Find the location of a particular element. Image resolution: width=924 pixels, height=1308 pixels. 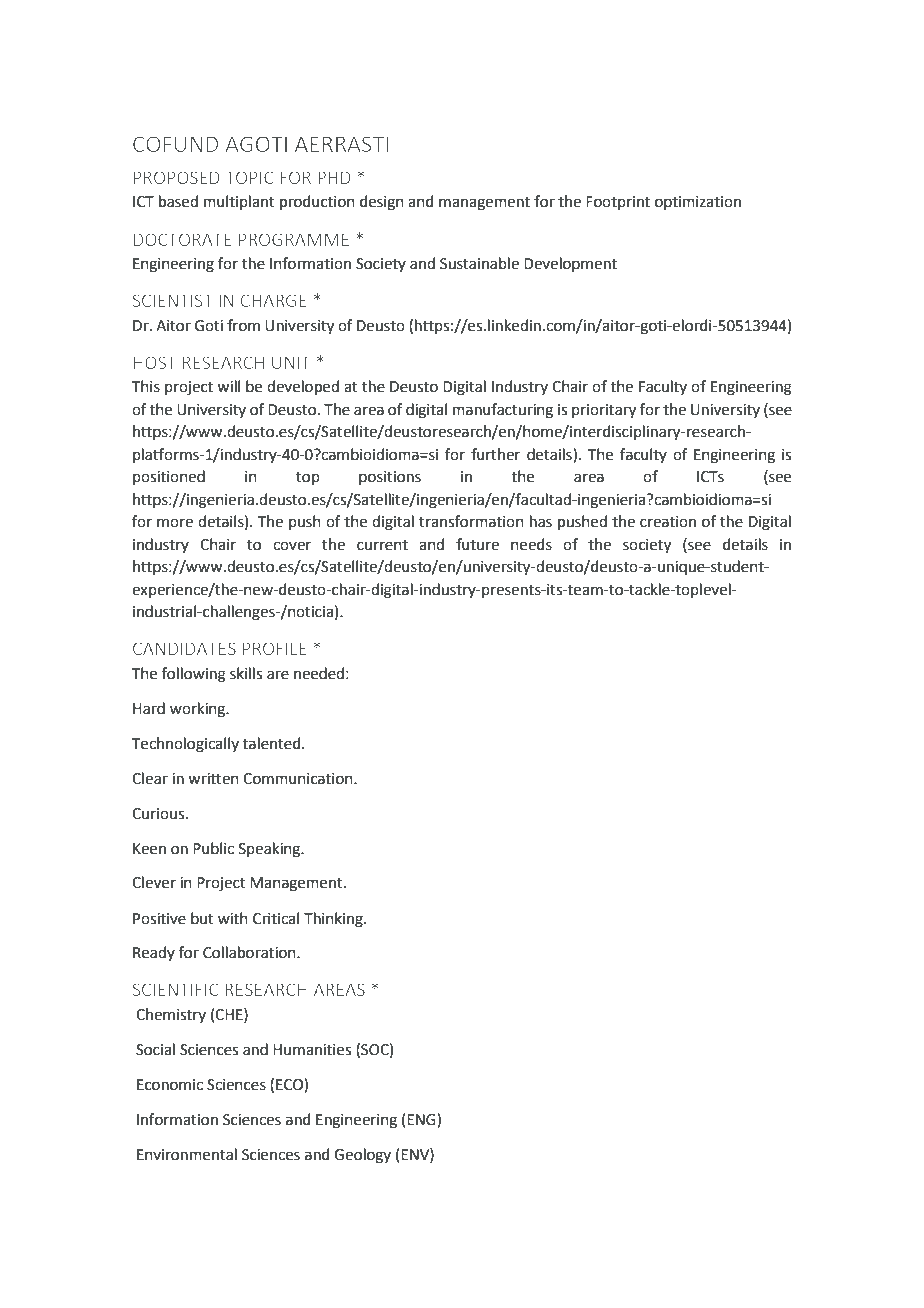

current is located at coordinates (382, 545).
